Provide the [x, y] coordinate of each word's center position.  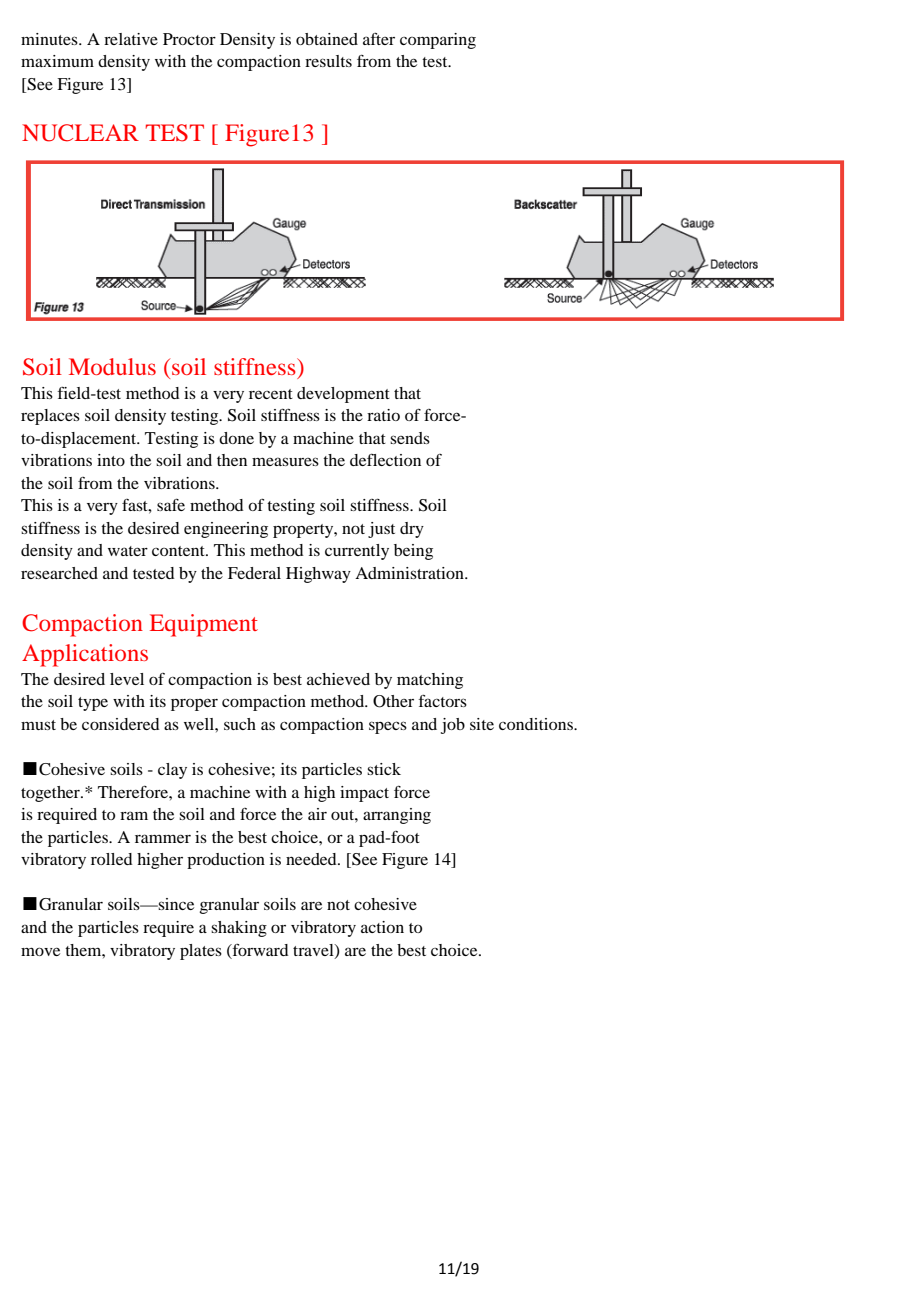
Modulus [112, 366]
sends [410, 438]
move [40, 951]
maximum [57, 61]
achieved [338, 679]
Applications [85, 655]
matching [430, 681]
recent [271, 394]
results [328, 61]
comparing [438, 41]
